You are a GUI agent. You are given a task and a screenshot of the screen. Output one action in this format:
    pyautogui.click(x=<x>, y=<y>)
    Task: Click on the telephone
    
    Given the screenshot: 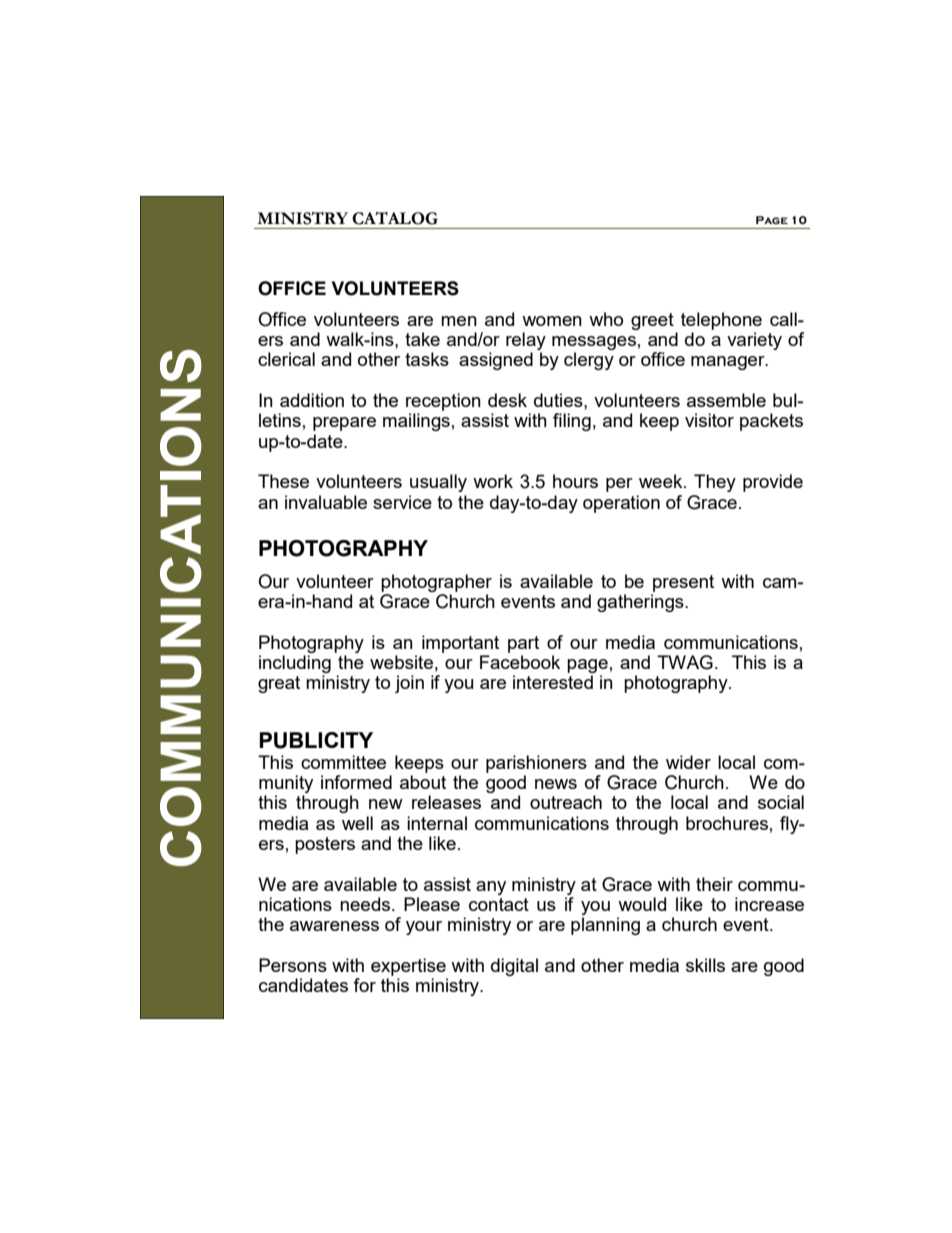 What is the action you would take?
    pyautogui.click(x=721, y=321)
